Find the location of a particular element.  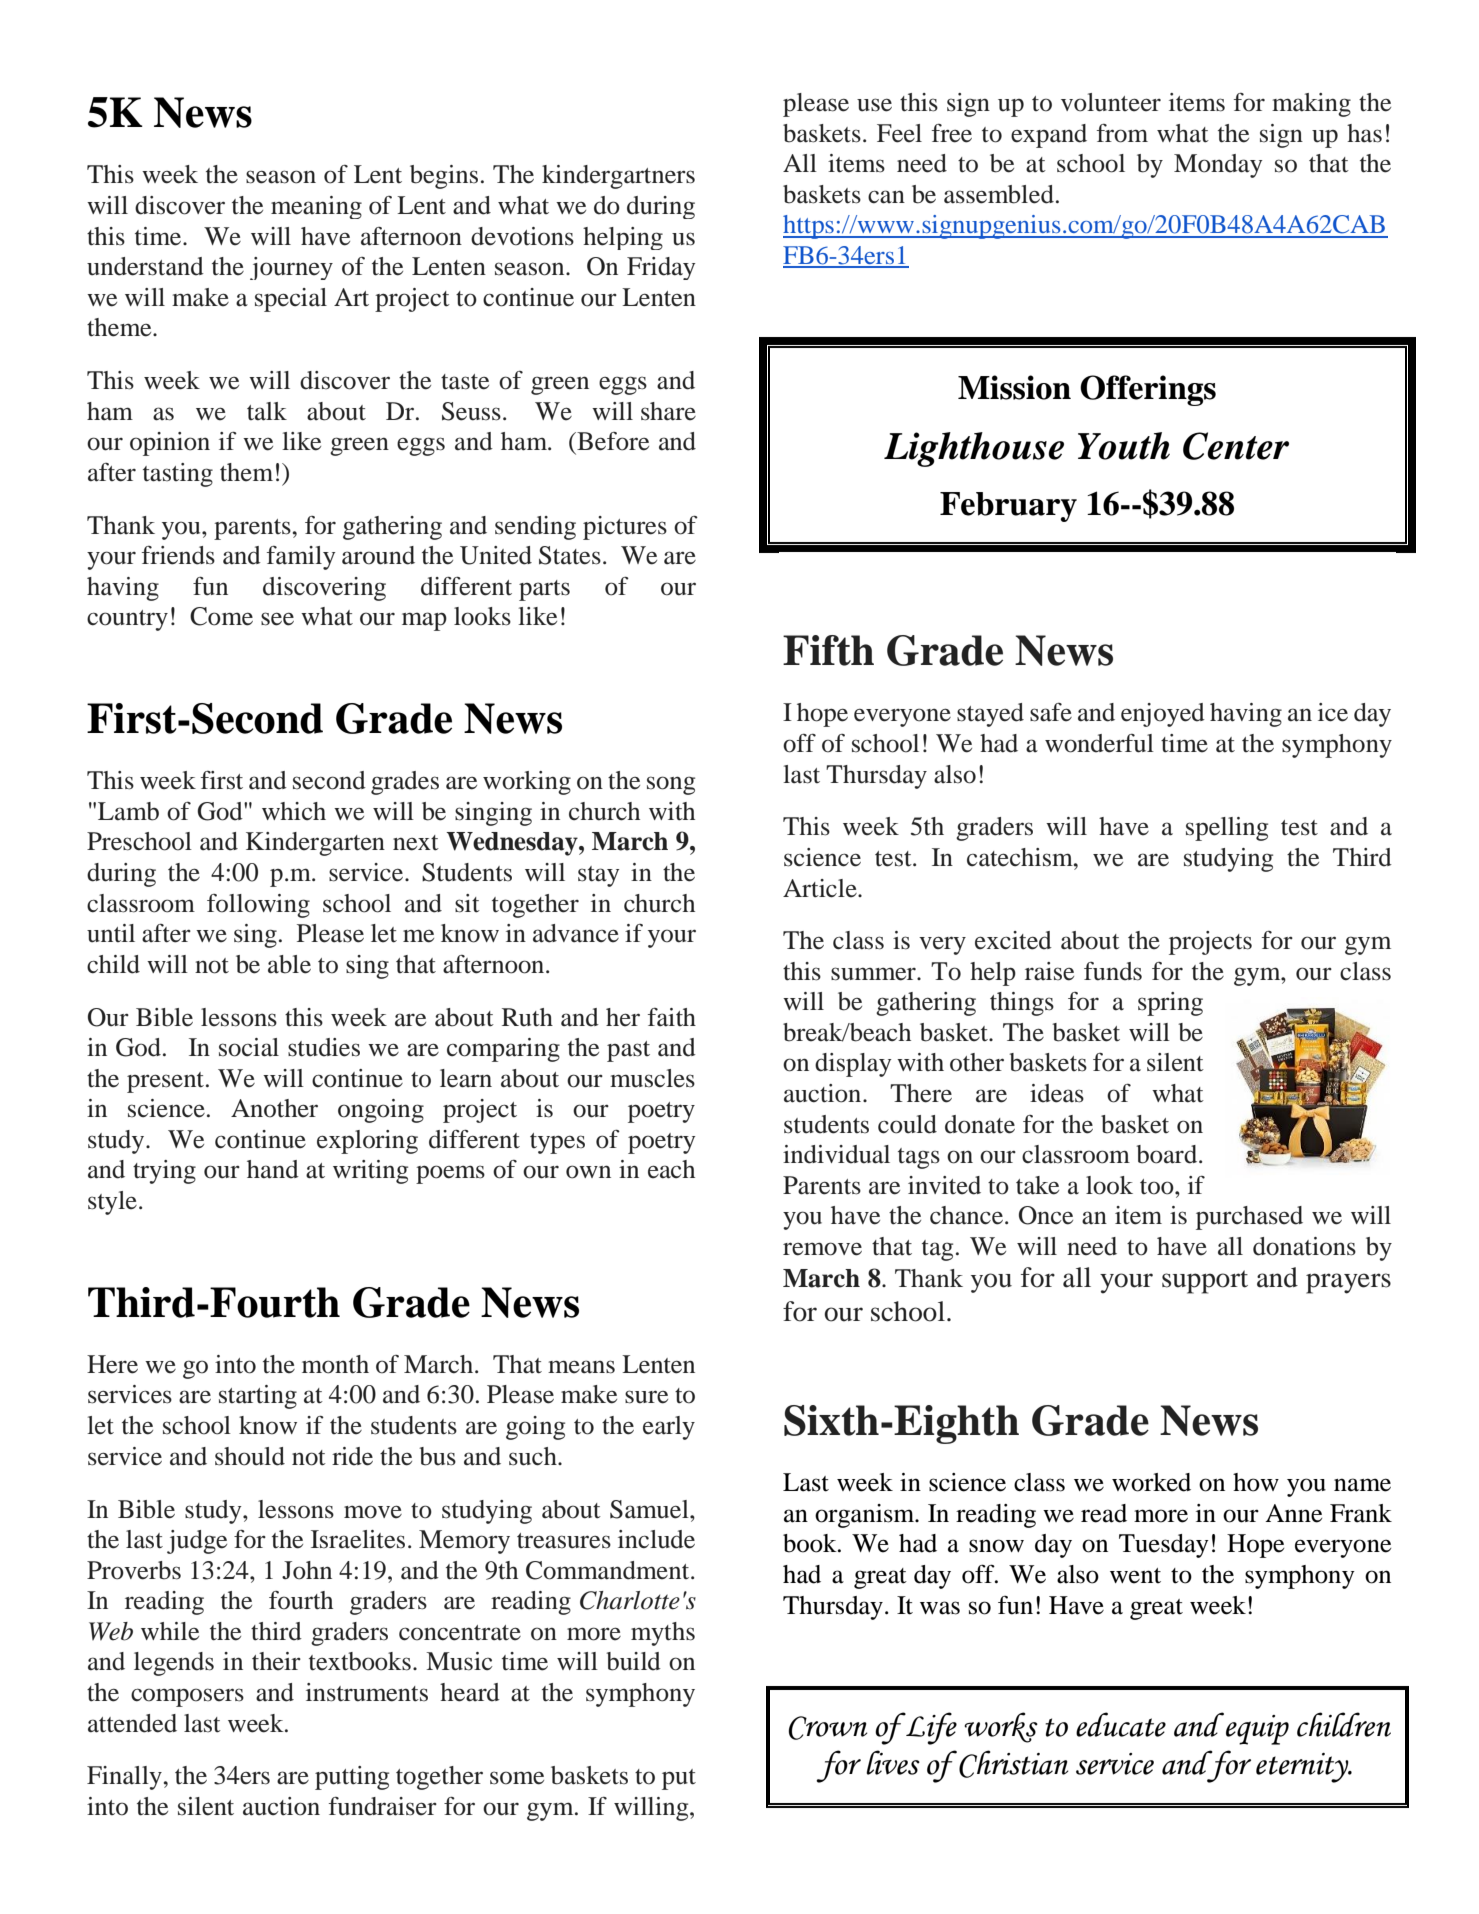

Monday is located at coordinates (1218, 166).
